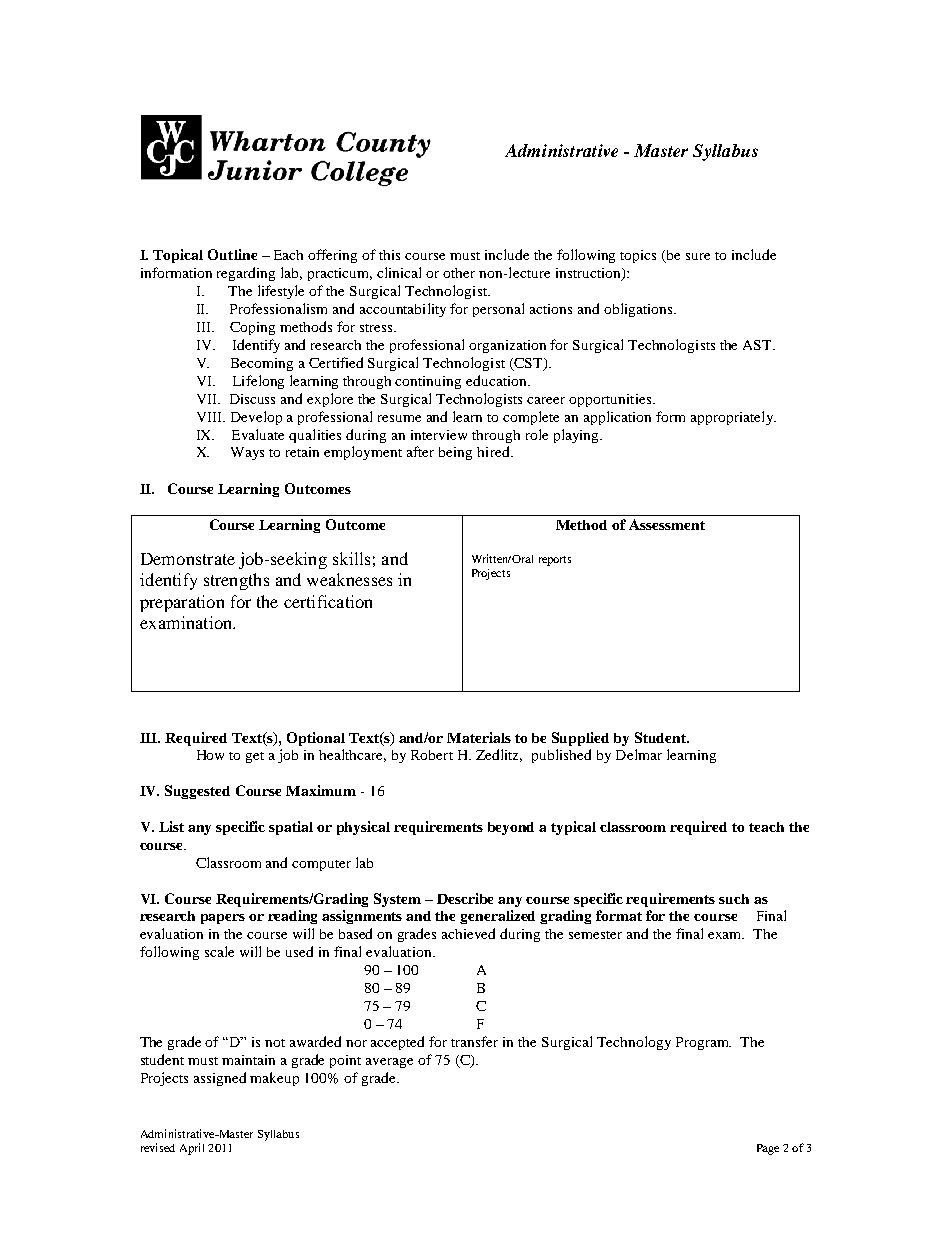  Describe the element at coordinates (389, 1063) in the screenshot. I see `average` at that location.
